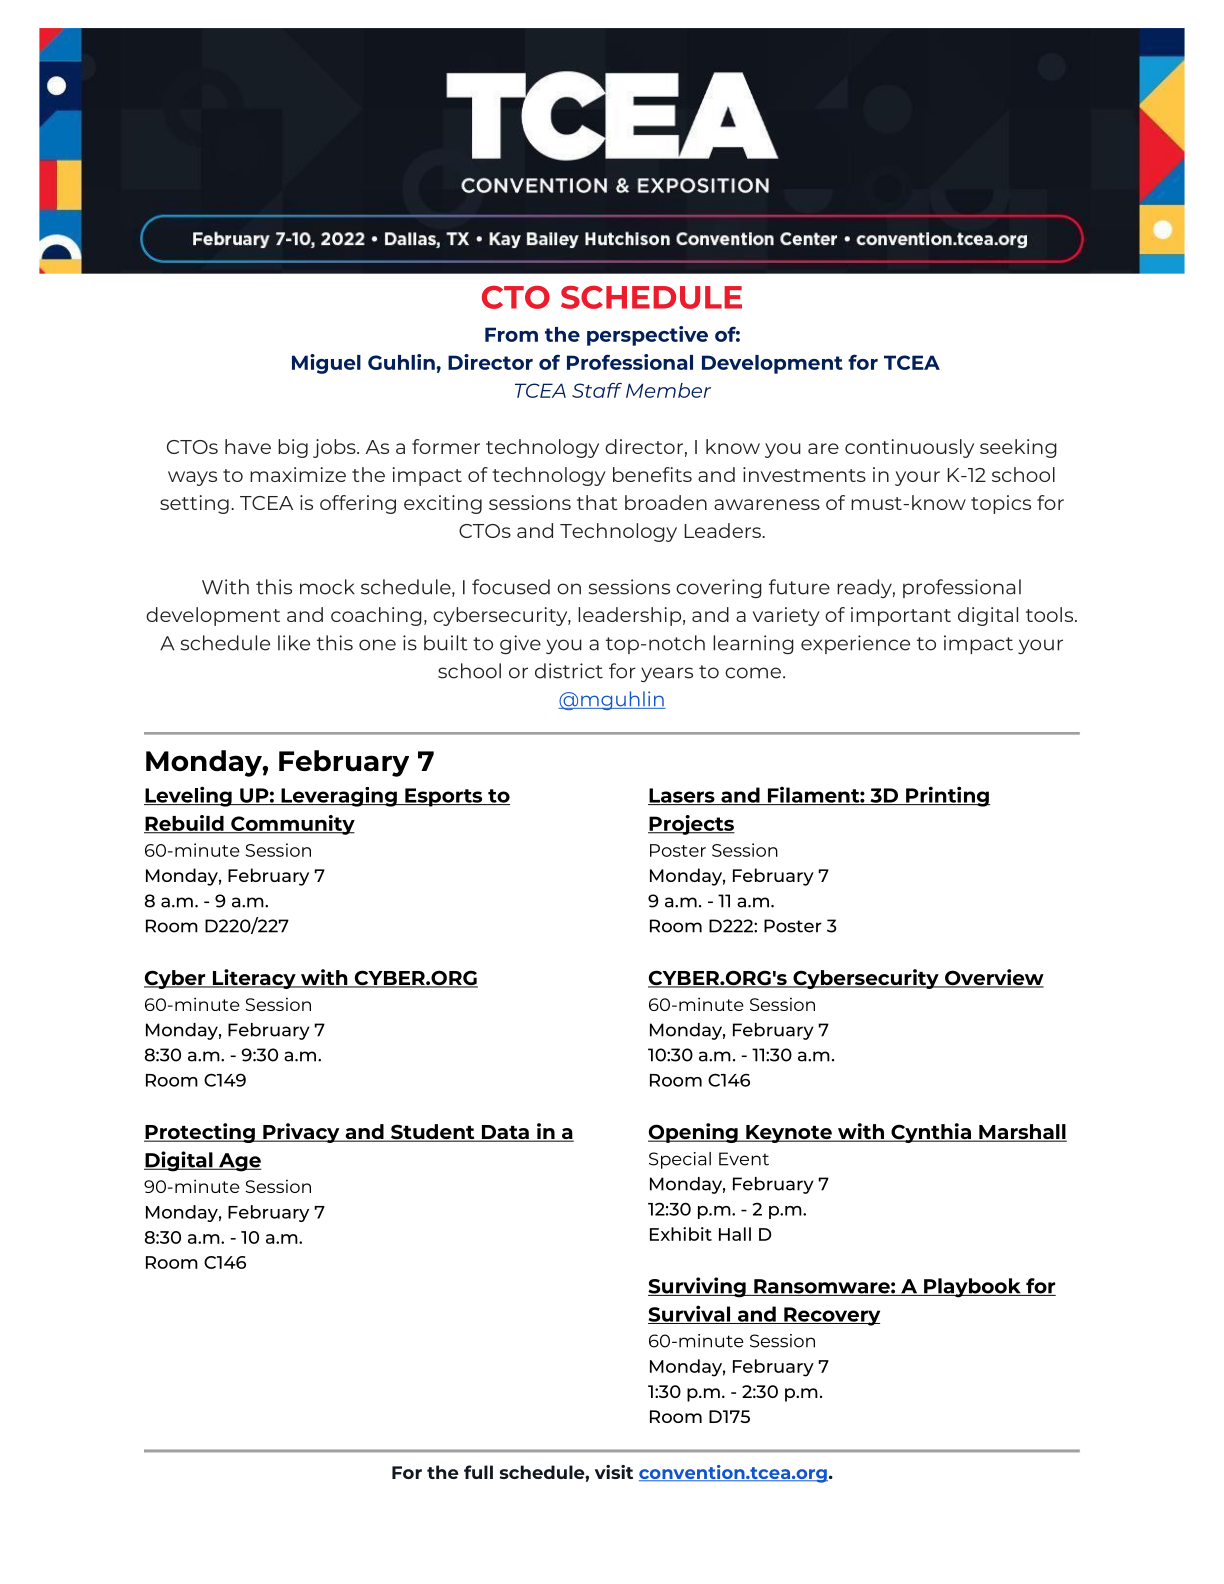 This page has width=1224, height=1584. I want to click on Overview, so click(993, 978).
